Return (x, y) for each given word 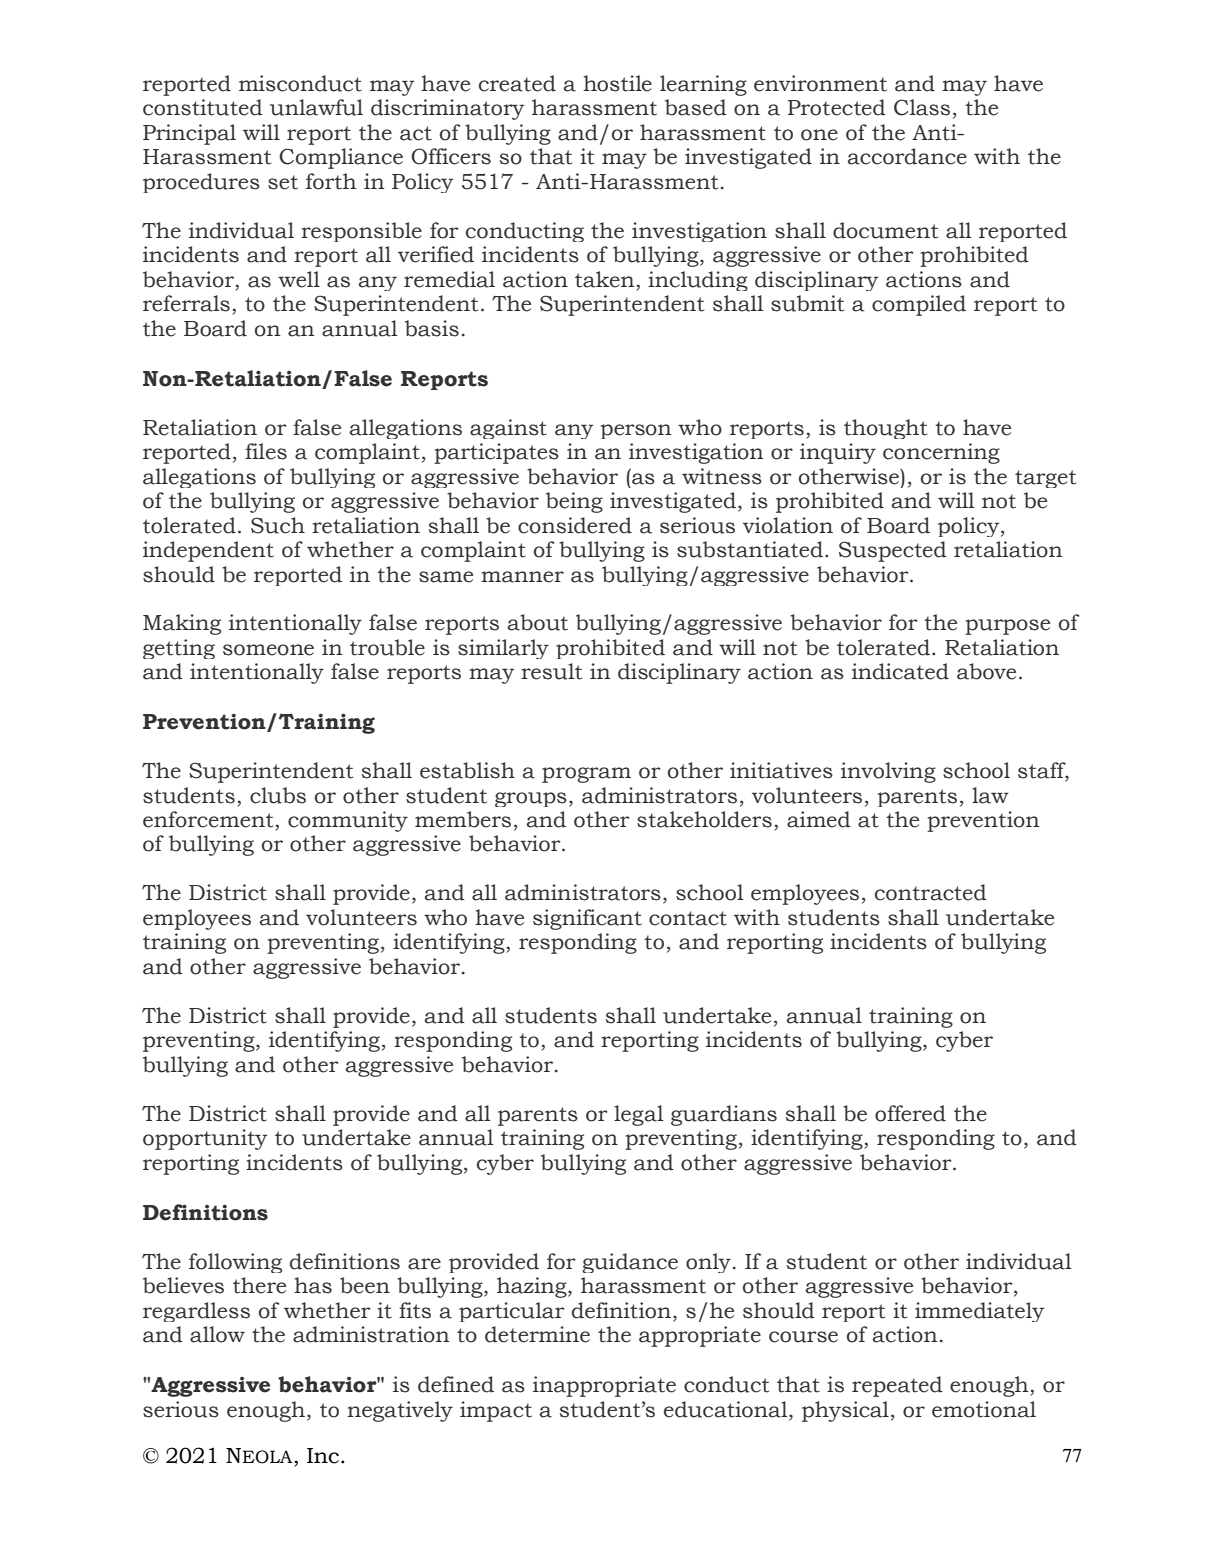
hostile (617, 83)
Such (278, 525)
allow (217, 1334)
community (348, 821)
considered (575, 525)
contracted (931, 892)
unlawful (316, 107)
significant (587, 919)
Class (922, 107)
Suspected (893, 551)
